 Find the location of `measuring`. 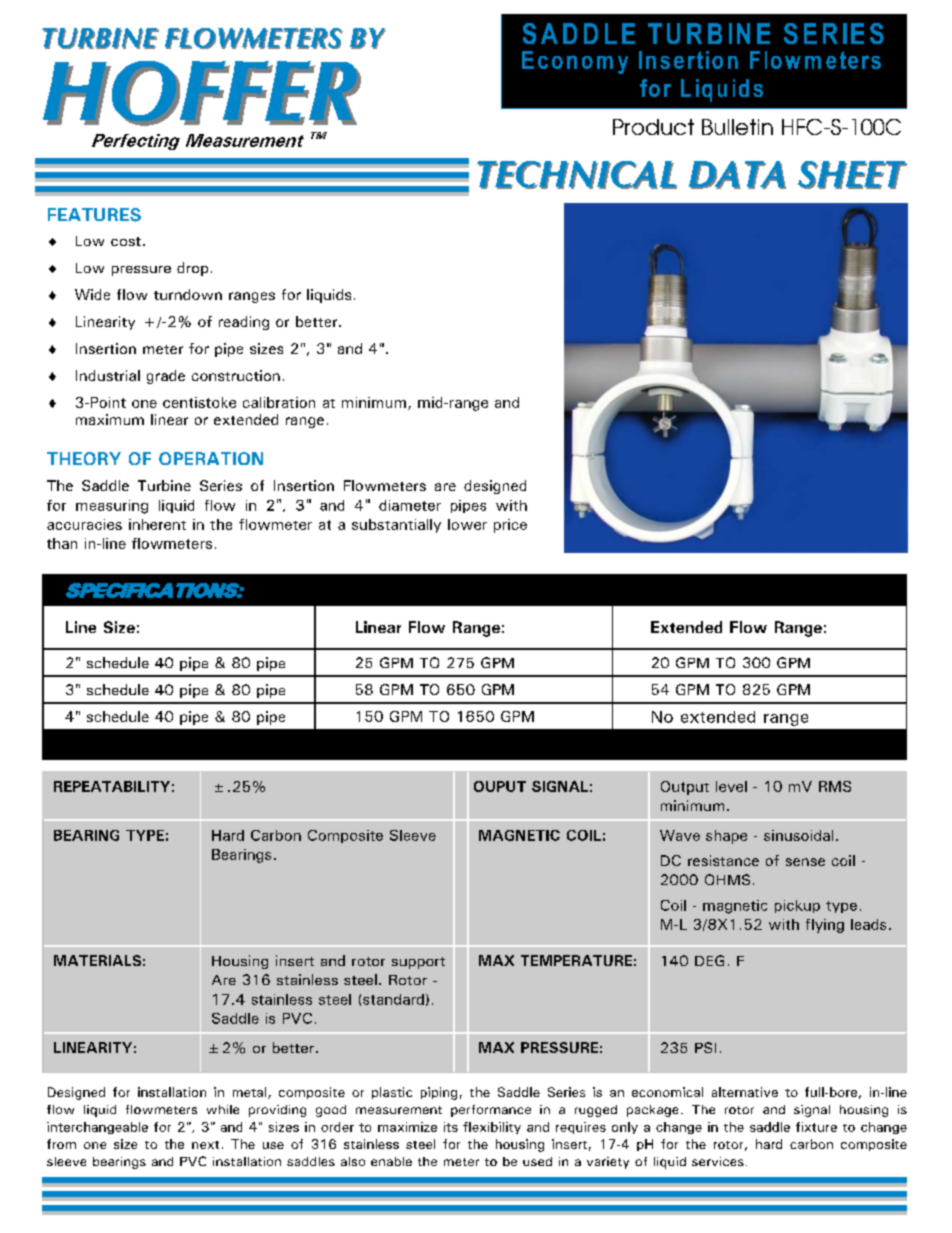

measuring is located at coordinates (112, 507).
